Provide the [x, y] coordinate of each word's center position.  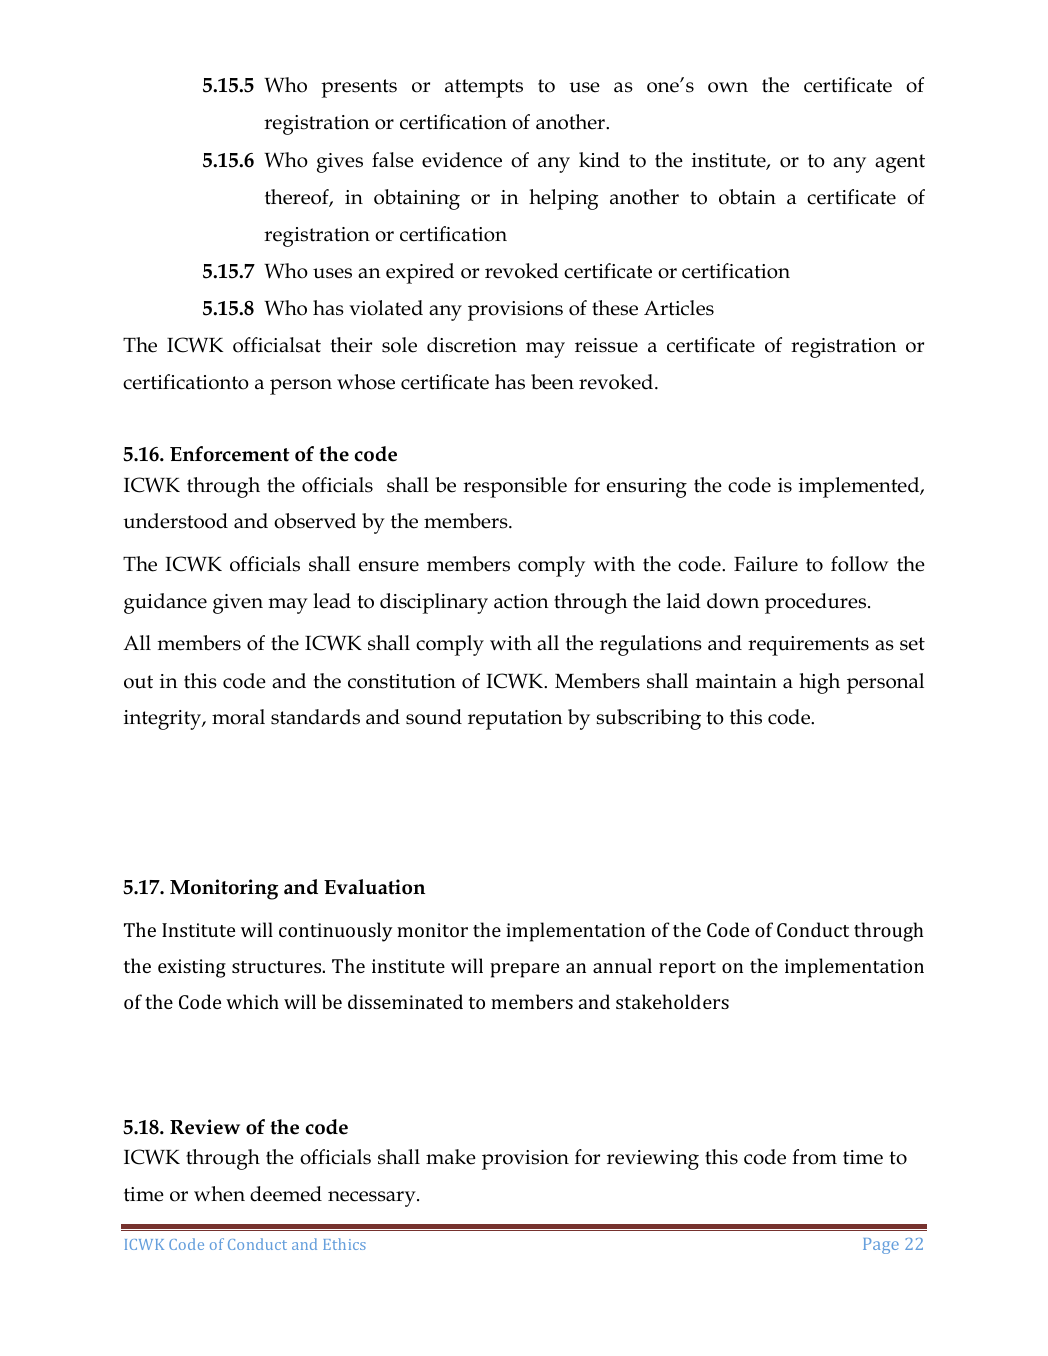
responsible [515, 487]
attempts [484, 88]
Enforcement [230, 454]
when [219, 1194]
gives [340, 163]
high [819, 683]
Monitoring [224, 889]
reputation [515, 720]
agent [900, 163]
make [451, 1157]
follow [859, 564]
